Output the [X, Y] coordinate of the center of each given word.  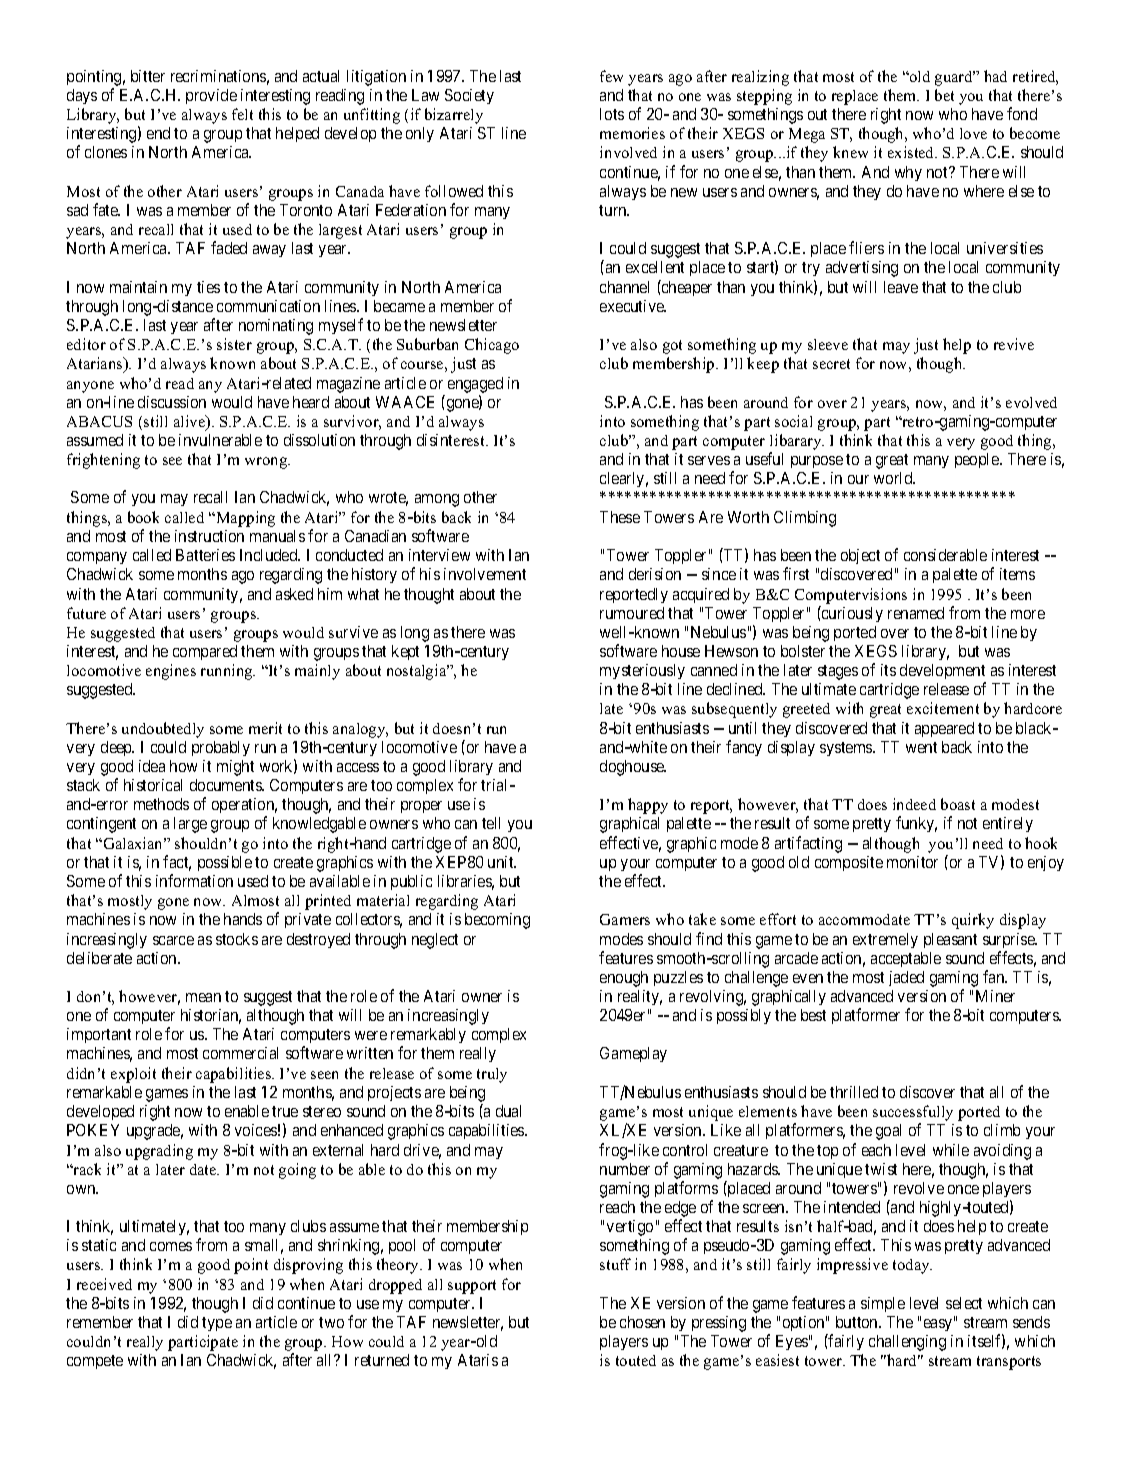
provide [211, 96]
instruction [209, 536]
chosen [642, 1322]
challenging [907, 1343]
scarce [173, 940]
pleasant [950, 940]
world [894, 478]
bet [944, 95]
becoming [497, 921]
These [620, 517]
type [217, 1324]
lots [612, 114]
